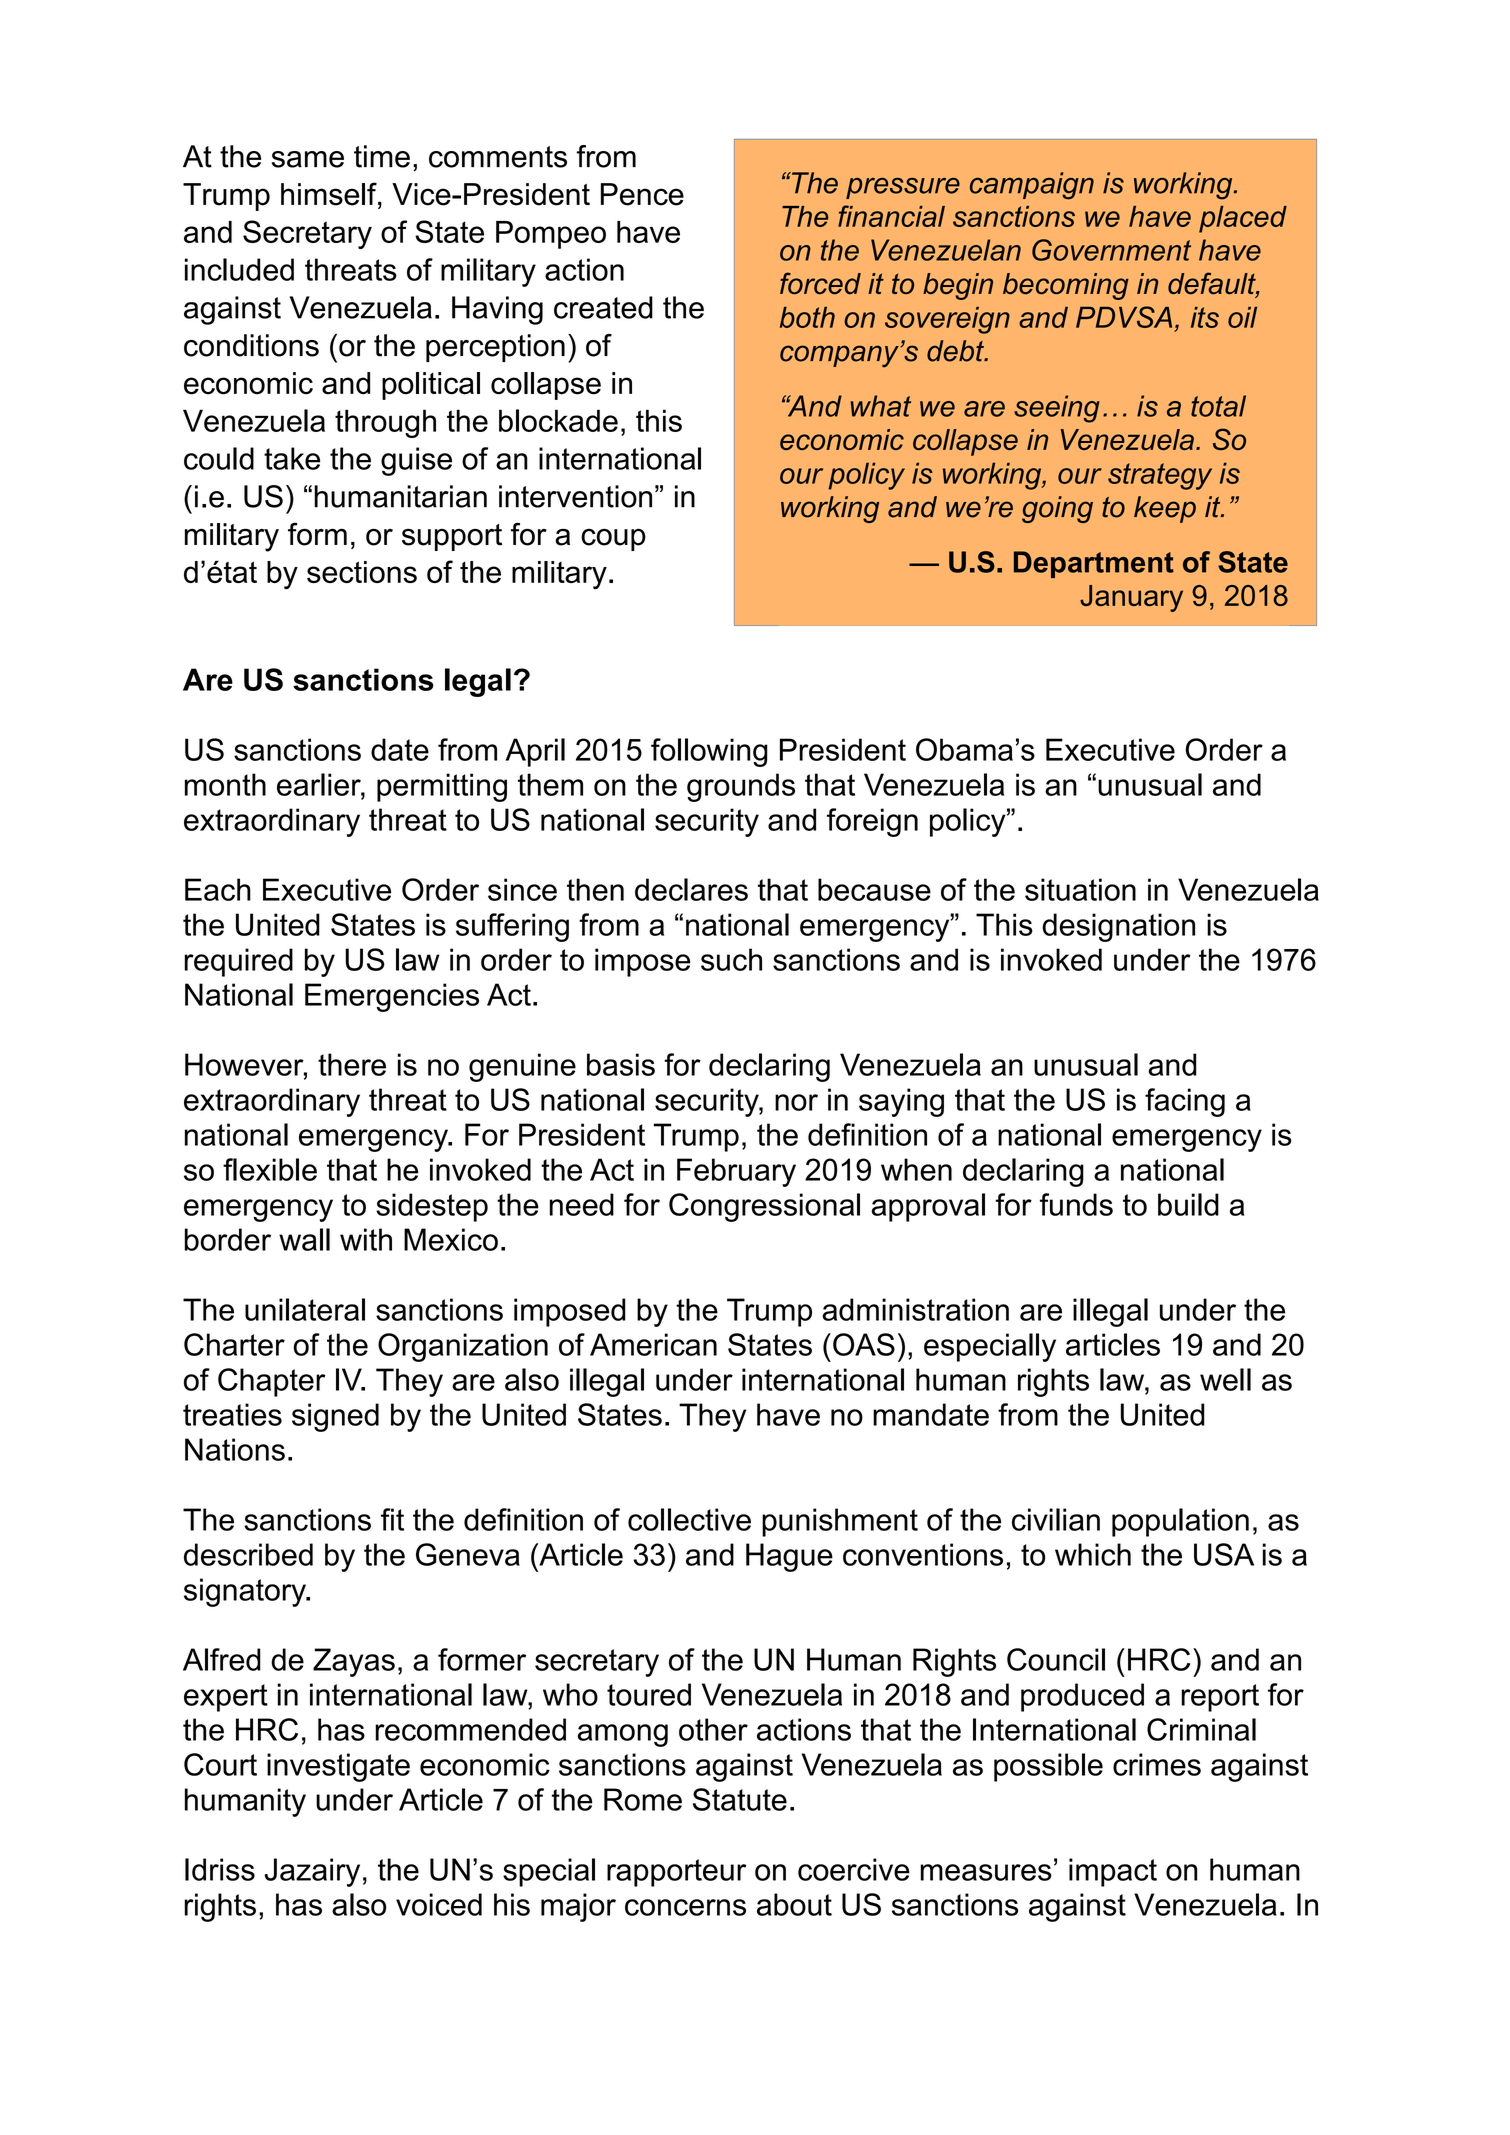 This screenshot has width=1510, height=2135. What do you see at coordinates (330, 195) in the screenshot?
I see `himself` at bounding box center [330, 195].
